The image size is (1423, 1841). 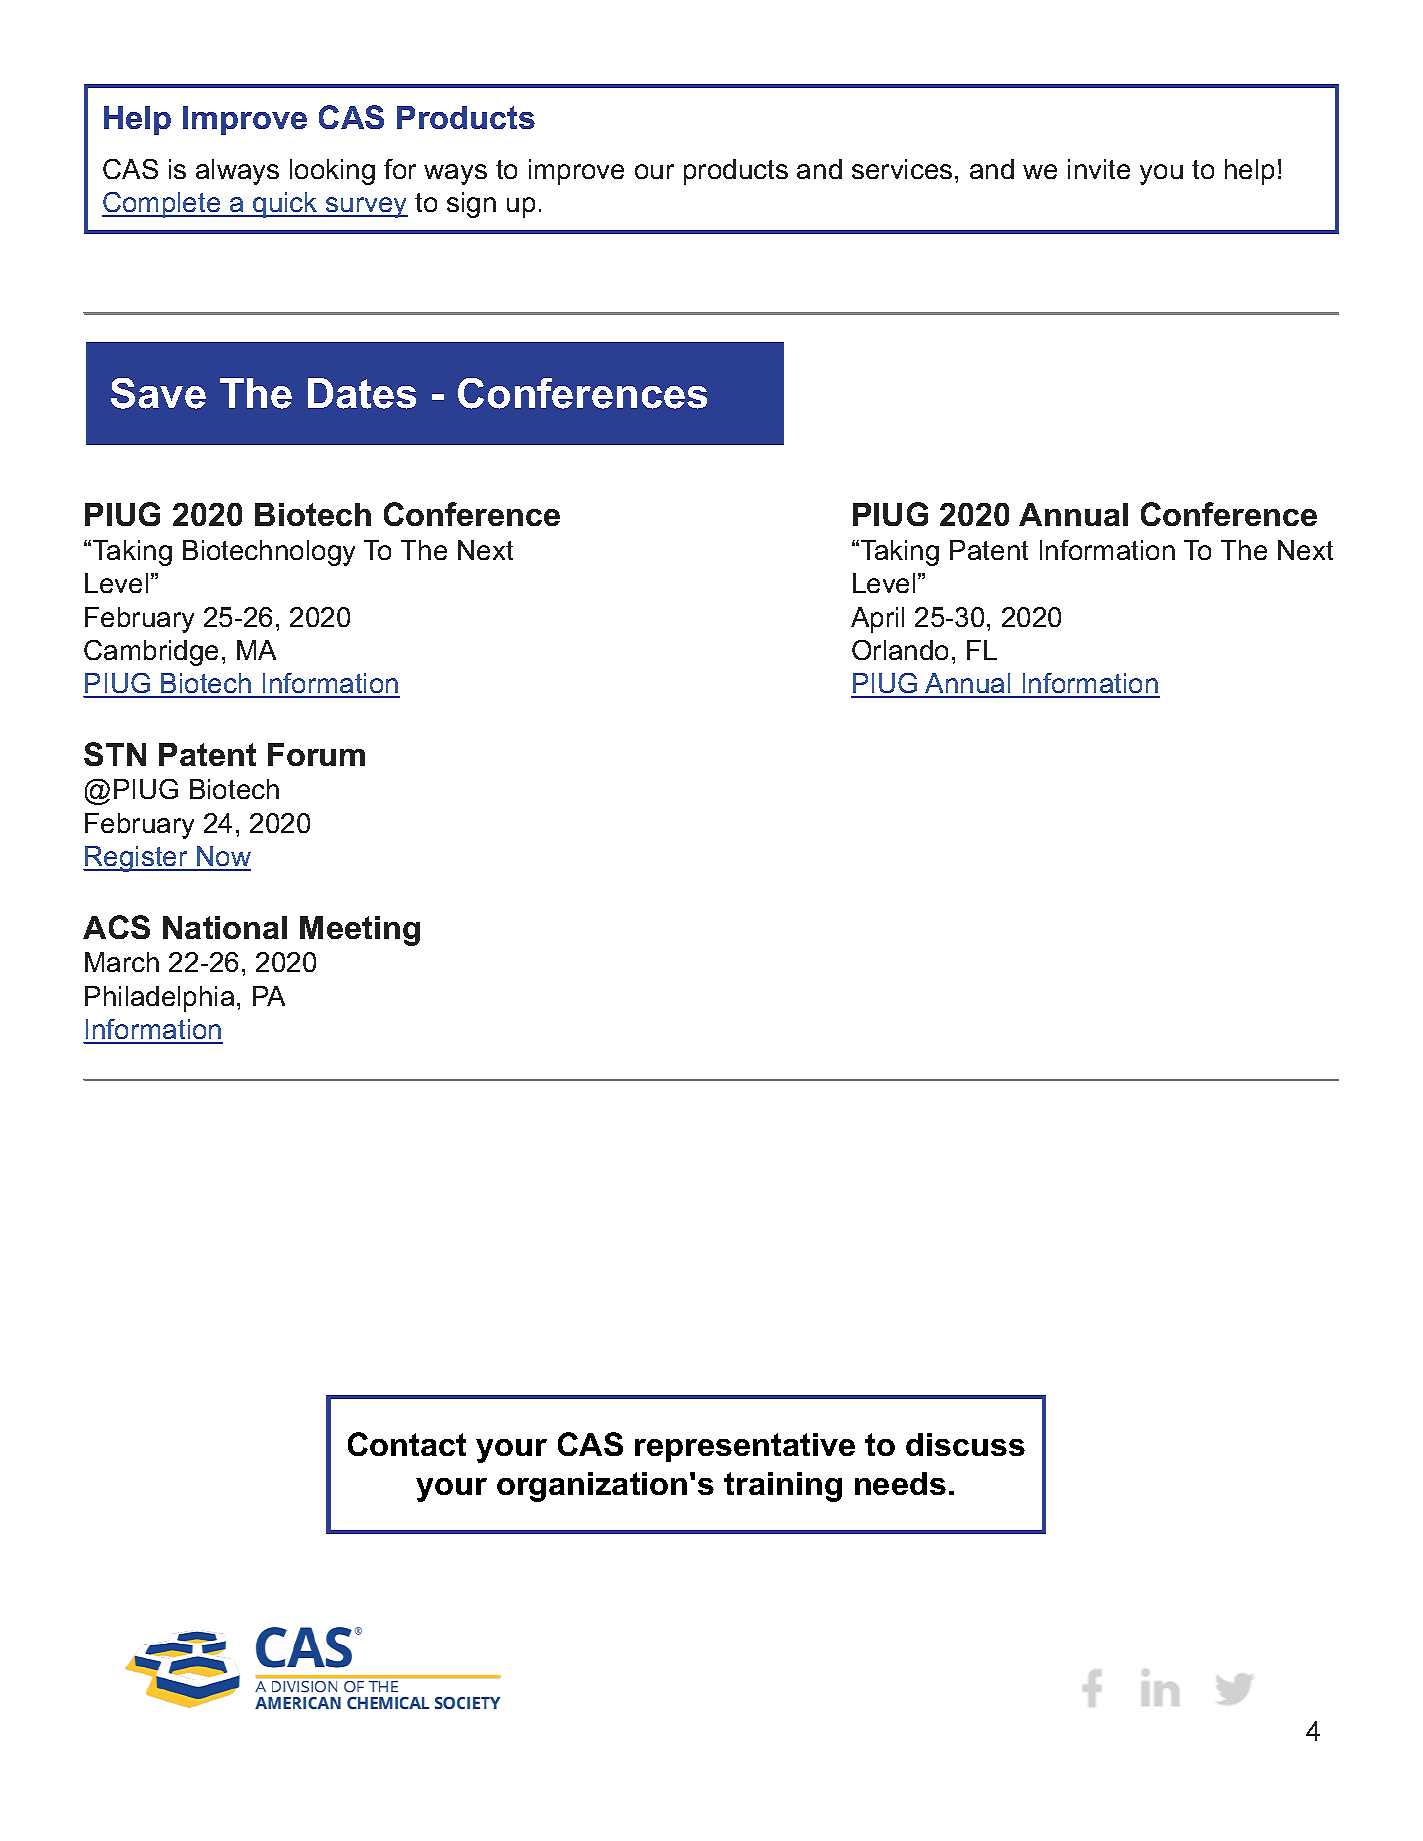 I want to click on Orlando, so click(x=900, y=650).
